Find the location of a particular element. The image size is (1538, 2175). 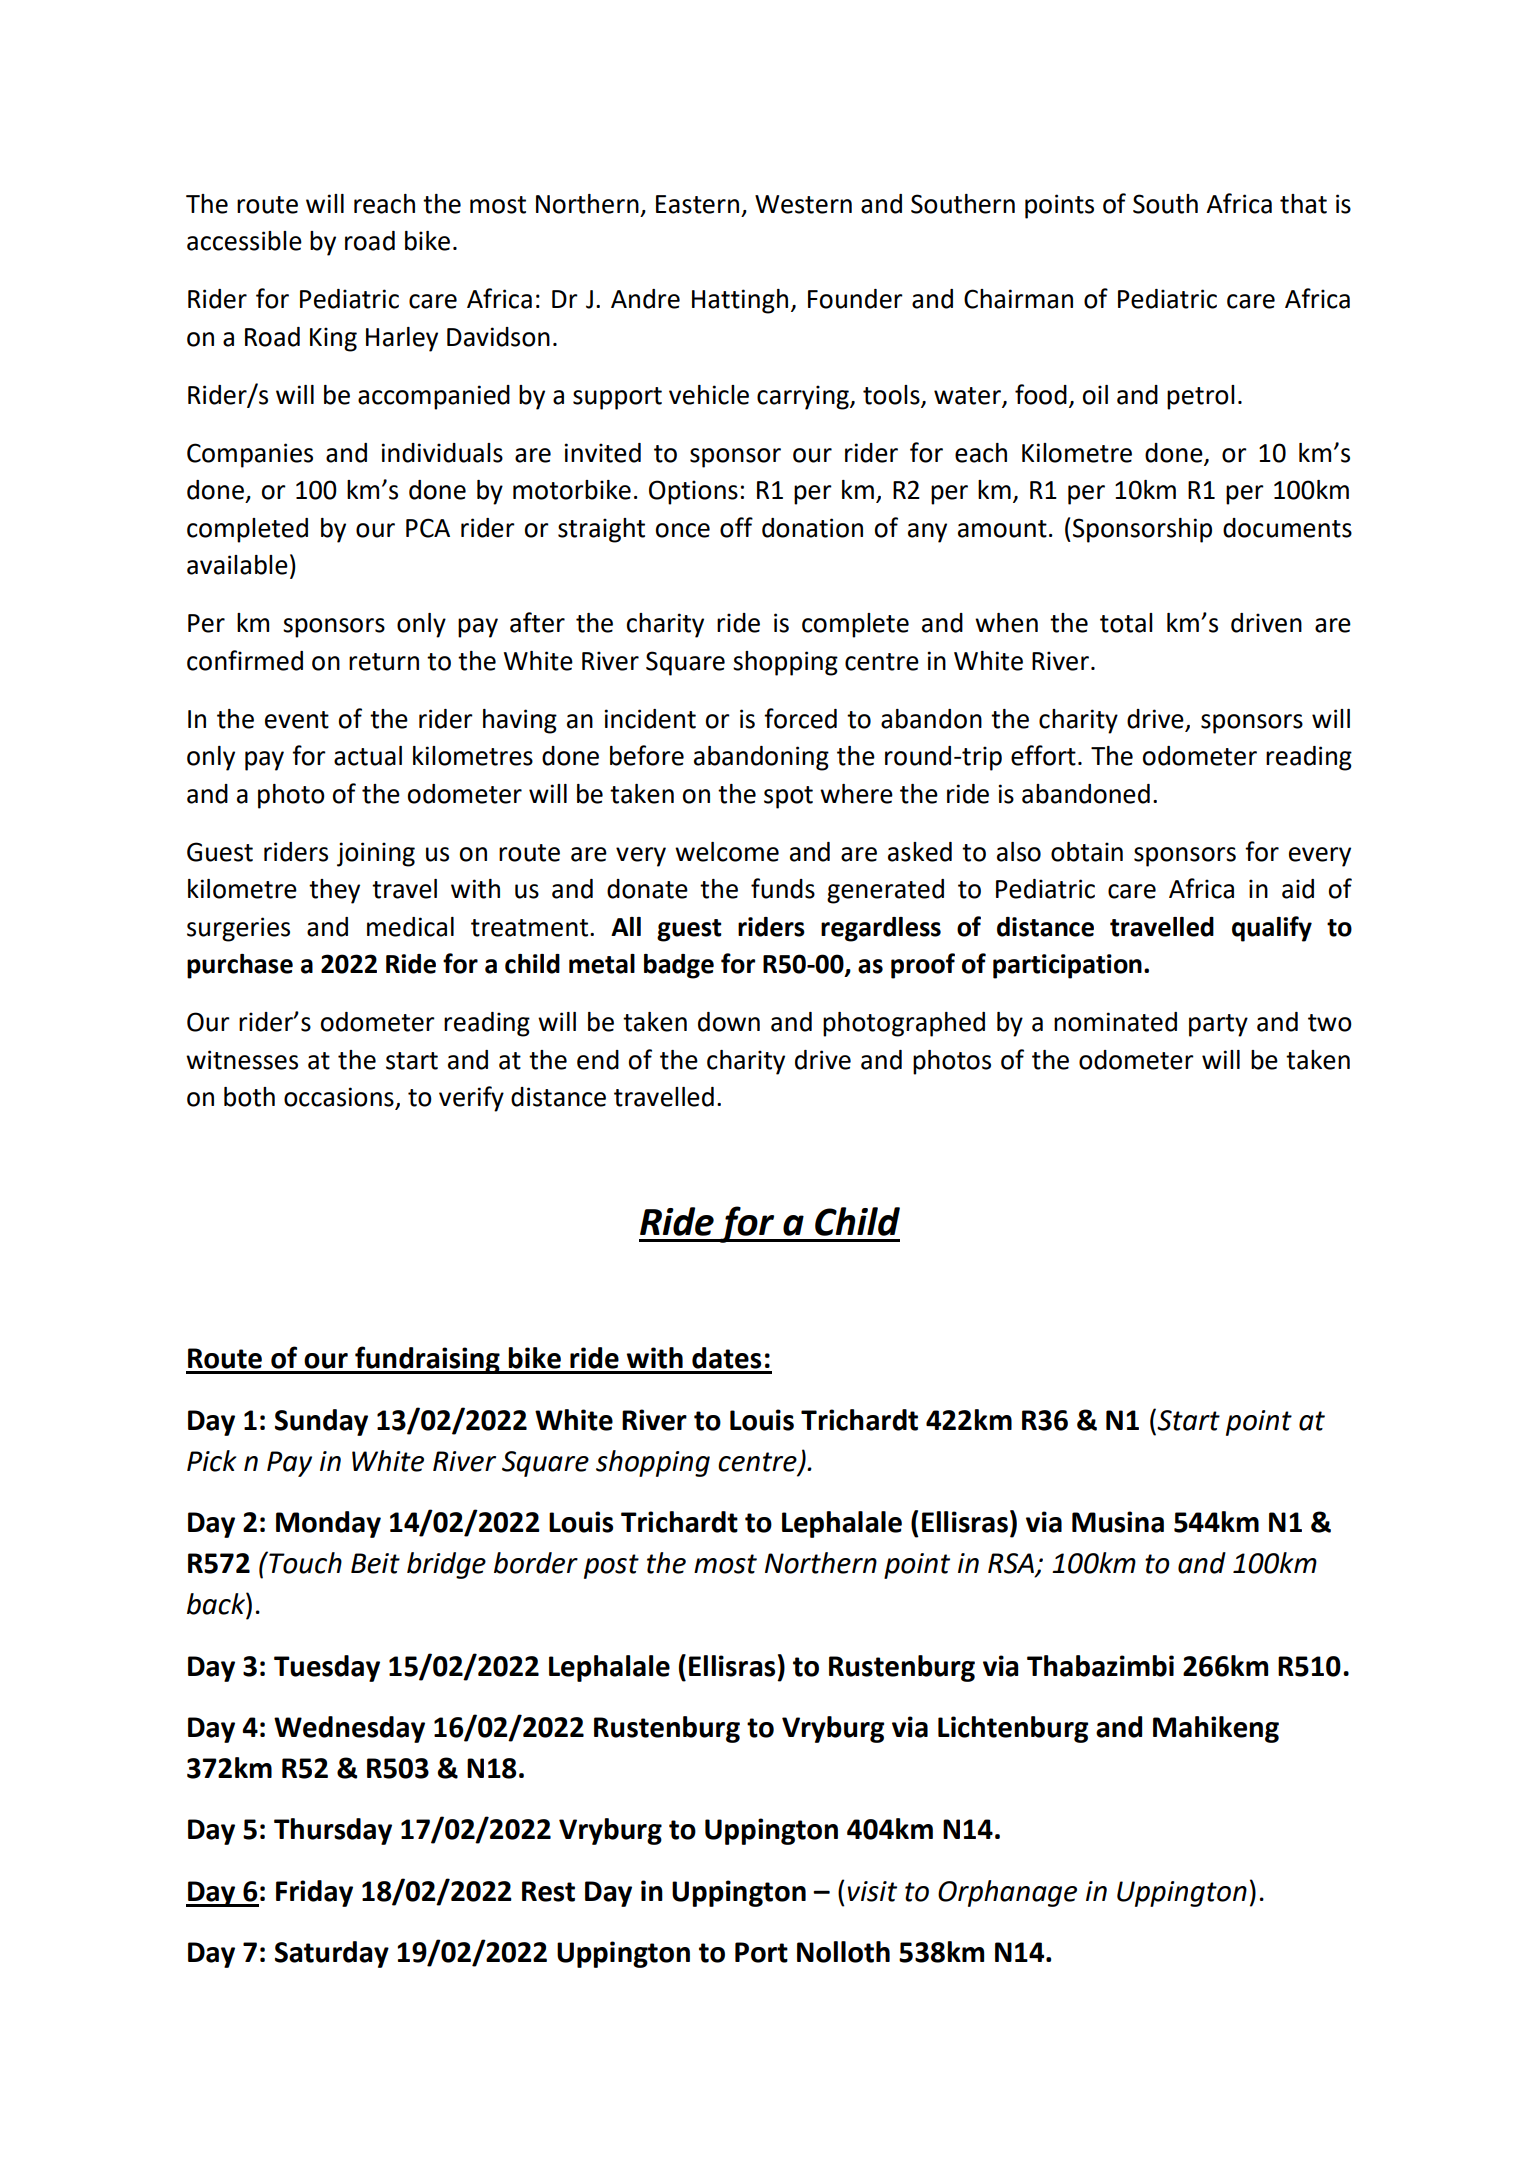

accessible is located at coordinates (244, 241).
